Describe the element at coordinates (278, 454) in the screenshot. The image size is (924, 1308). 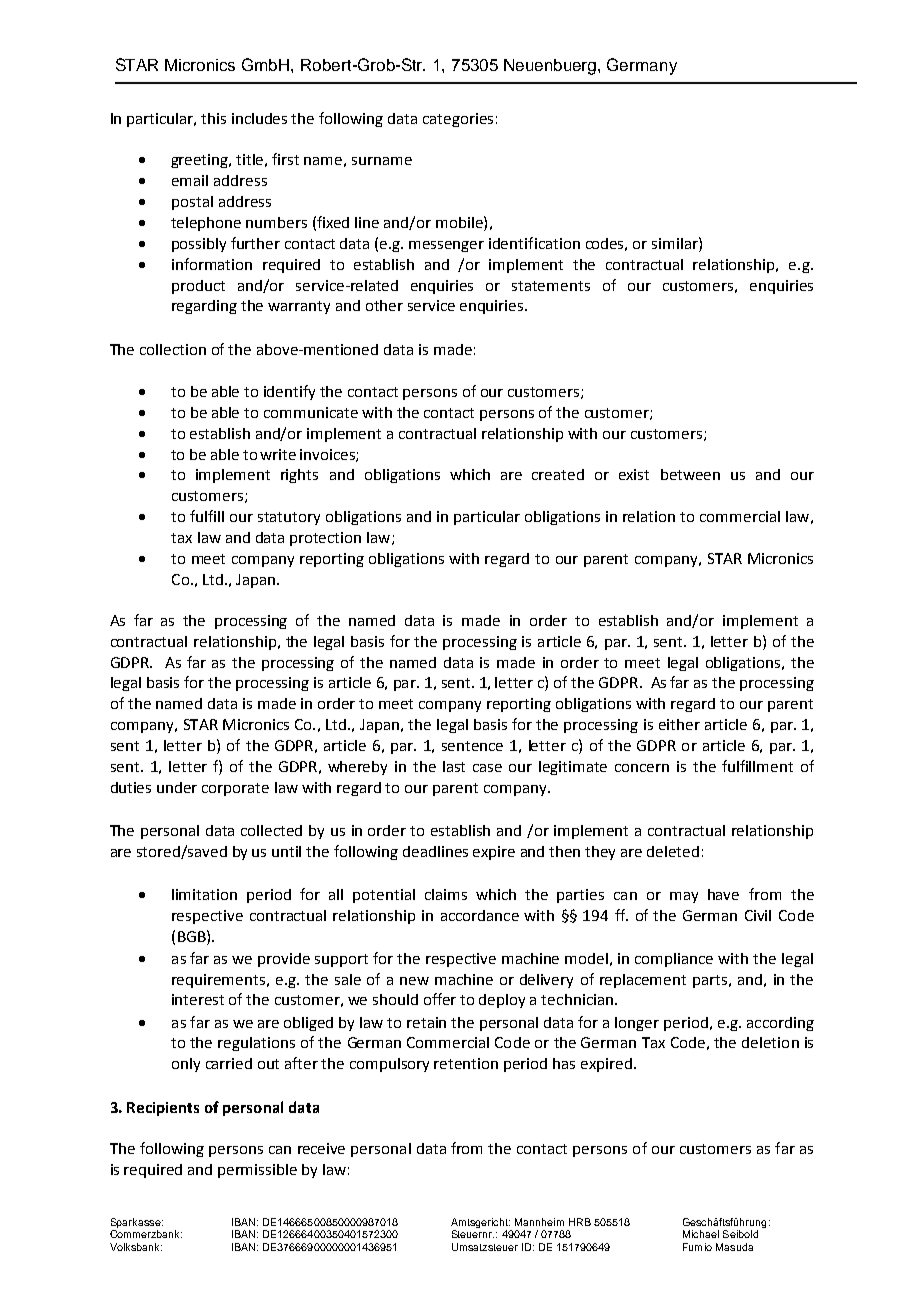
I see `write` at that location.
